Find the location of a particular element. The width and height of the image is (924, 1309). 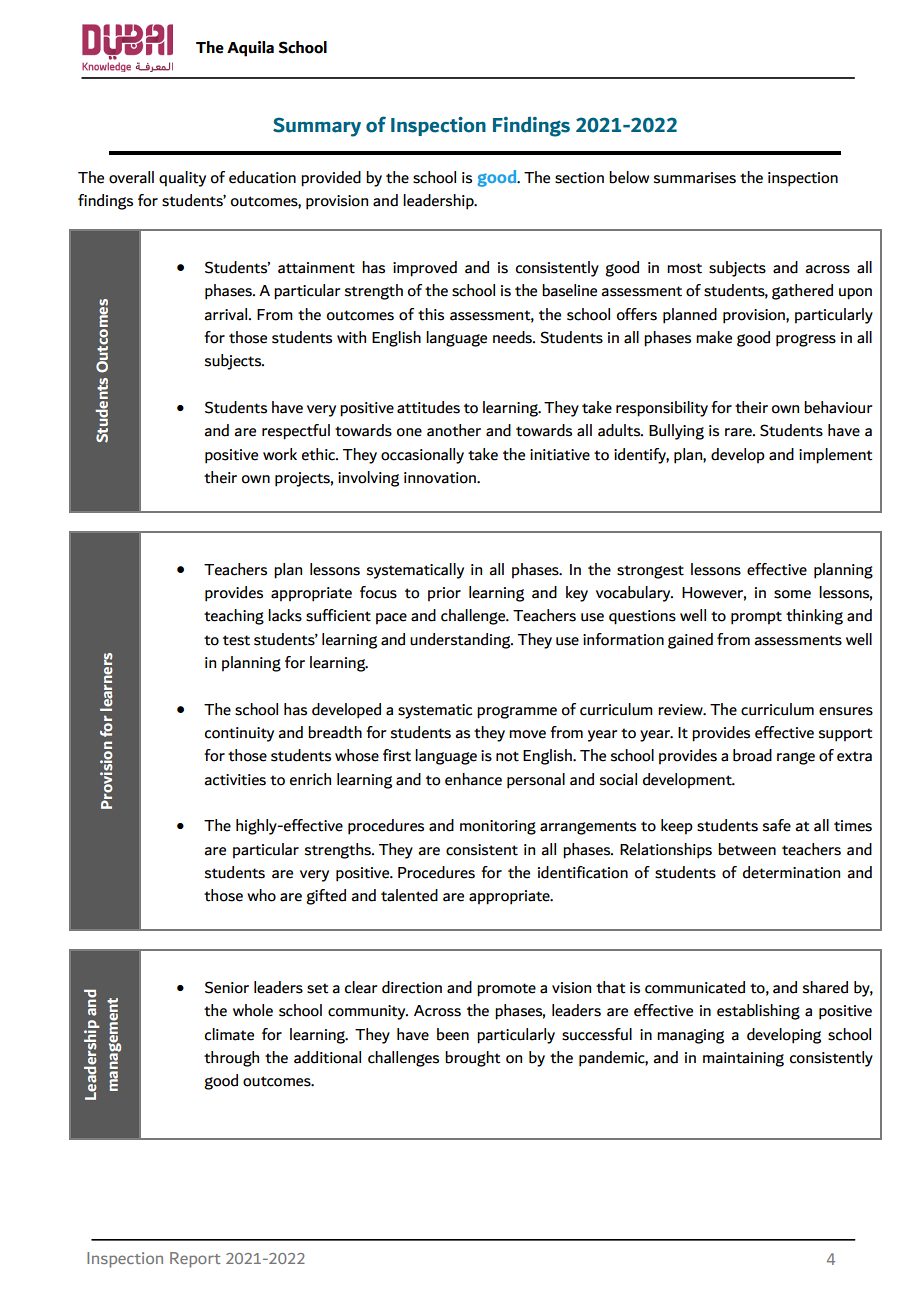

Aquila is located at coordinates (250, 49).
